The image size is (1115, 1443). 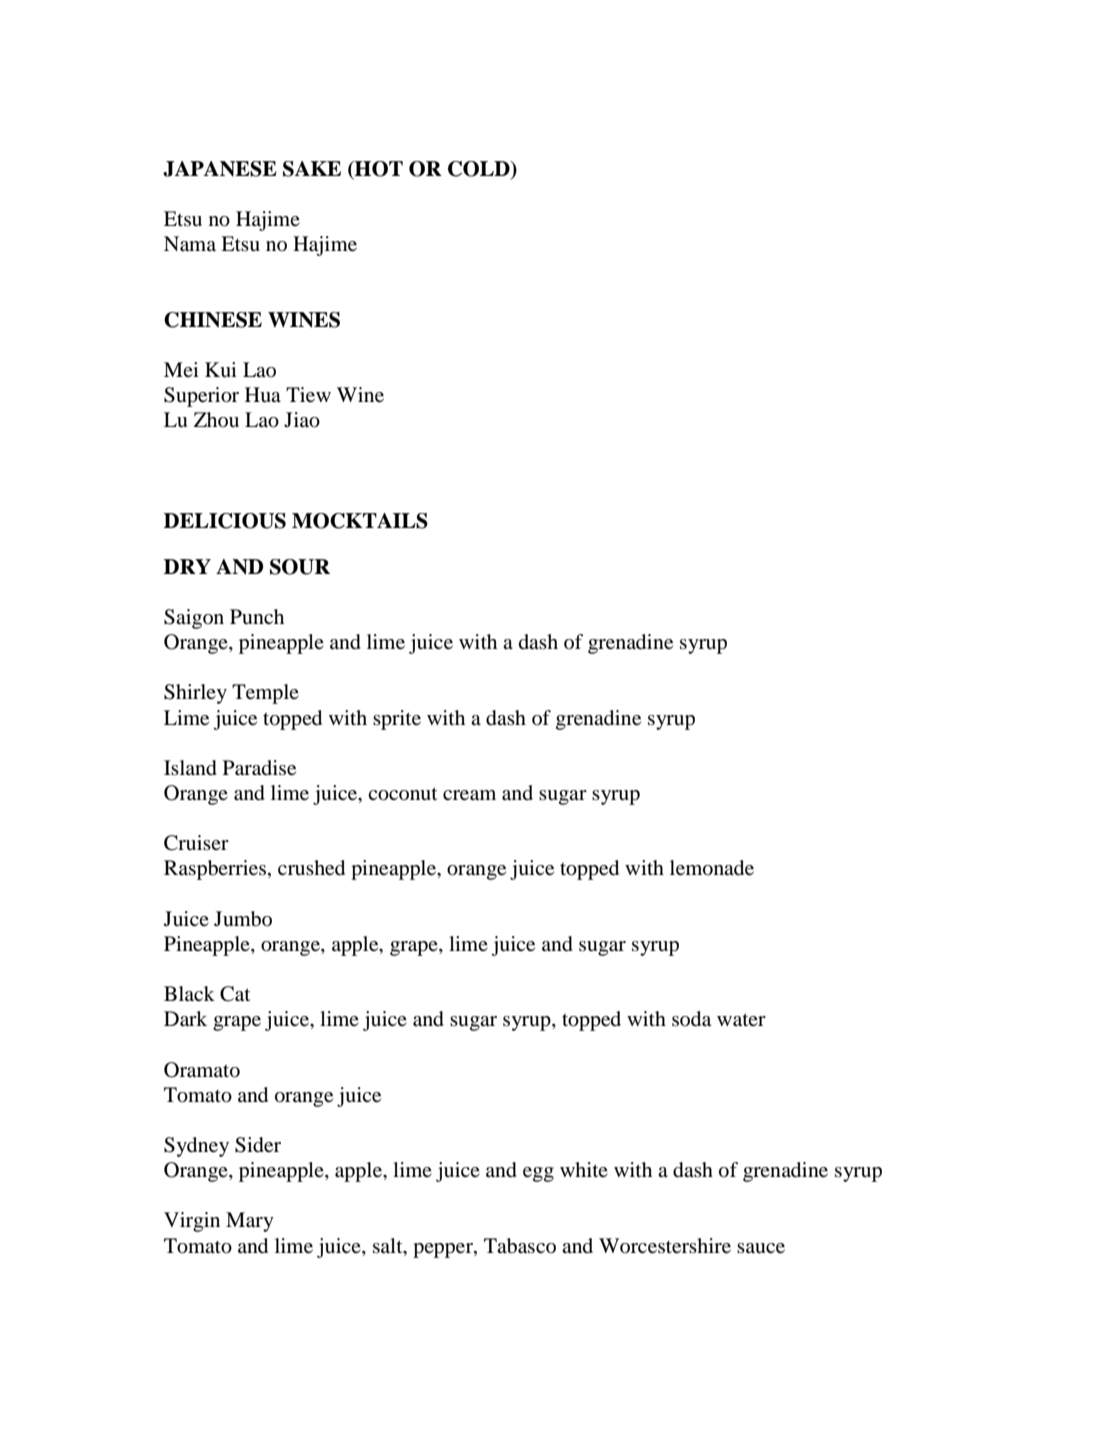 What do you see at coordinates (220, 169) in the screenshot?
I see `JAPANESE` at bounding box center [220, 169].
